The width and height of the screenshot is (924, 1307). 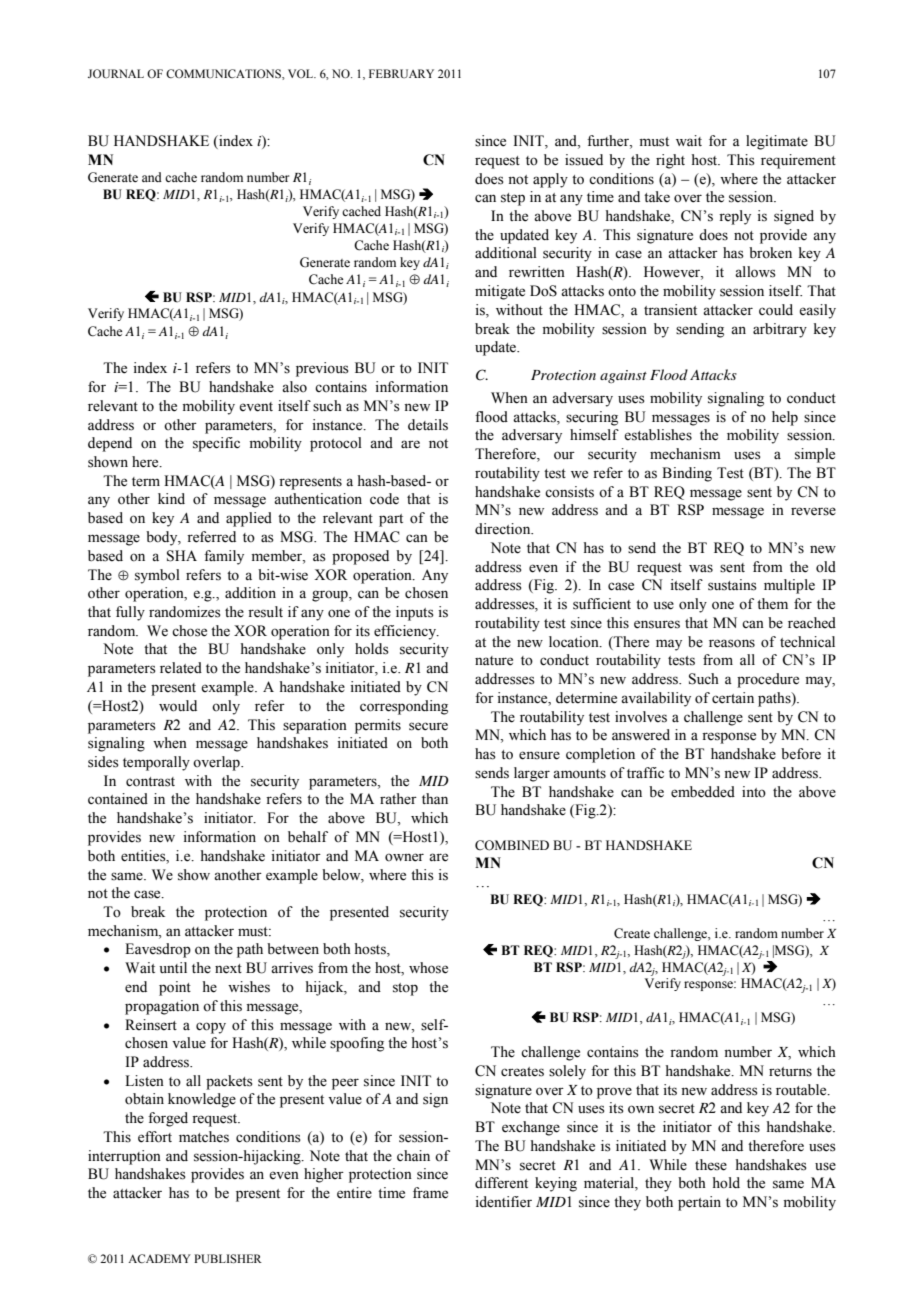 What do you see at coordinates (430, 1193) in the screenshot?
I see `frame` at bounding box center [430, 1193].
